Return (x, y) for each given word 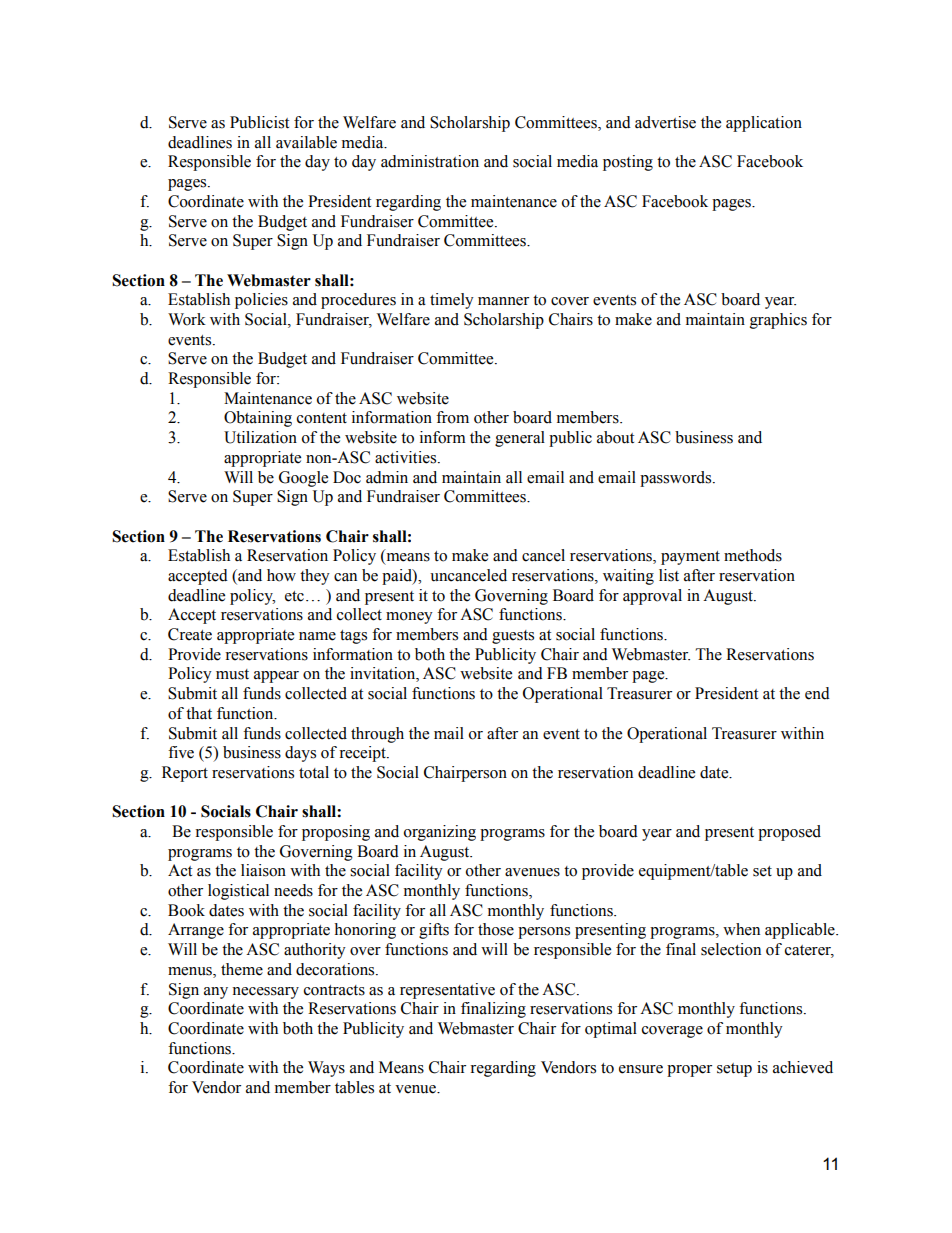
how (281, 575)
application (764, 124)
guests (513, 637)
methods (753, 555)
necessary (265, 993)
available (306, 142)
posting (628, 163)
